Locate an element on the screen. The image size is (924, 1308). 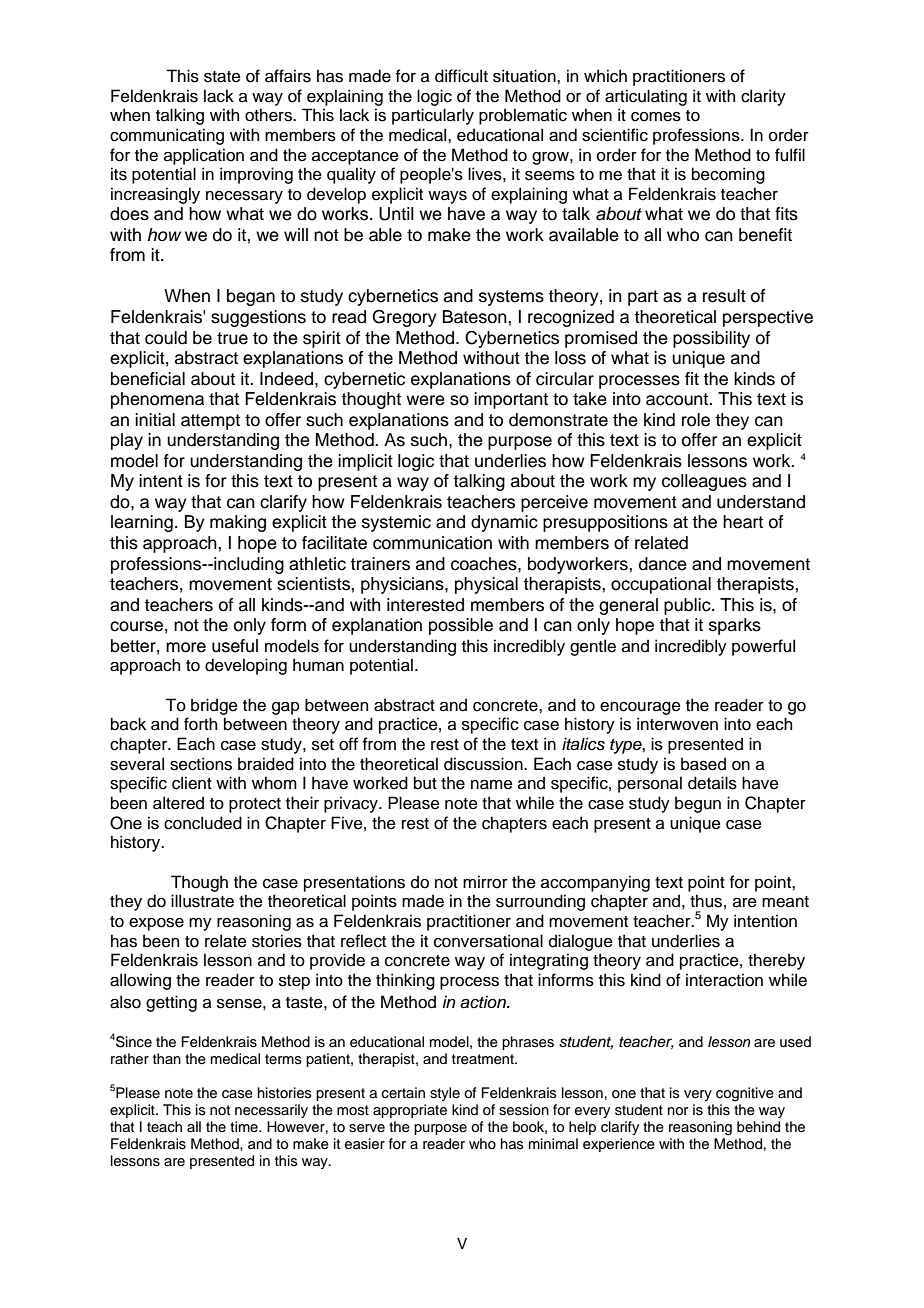
clarity is located at coordinates (763, 97).
